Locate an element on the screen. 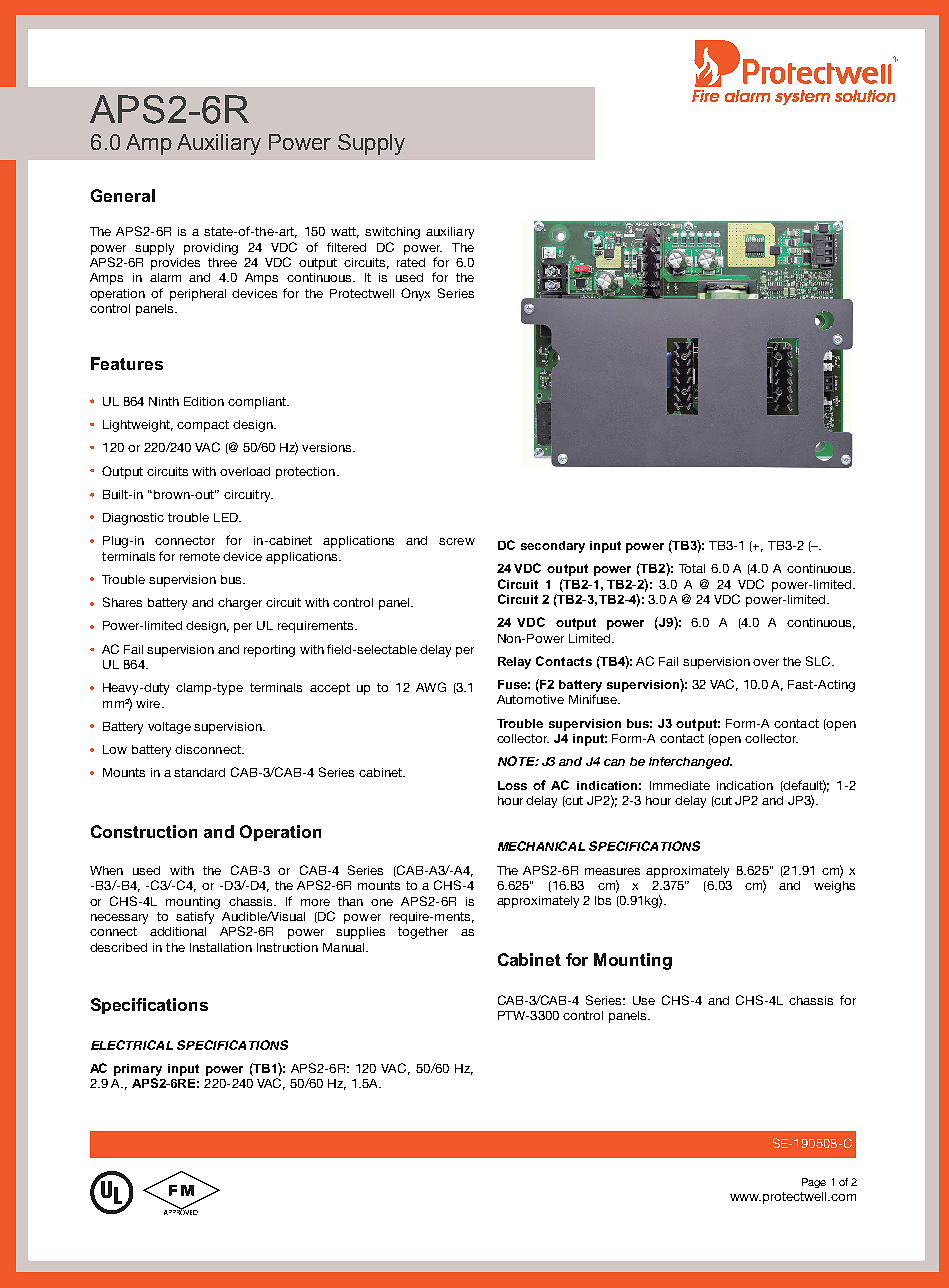 This screenshot has height=1288, width=949. rated is located at coordinates (411, 262).
